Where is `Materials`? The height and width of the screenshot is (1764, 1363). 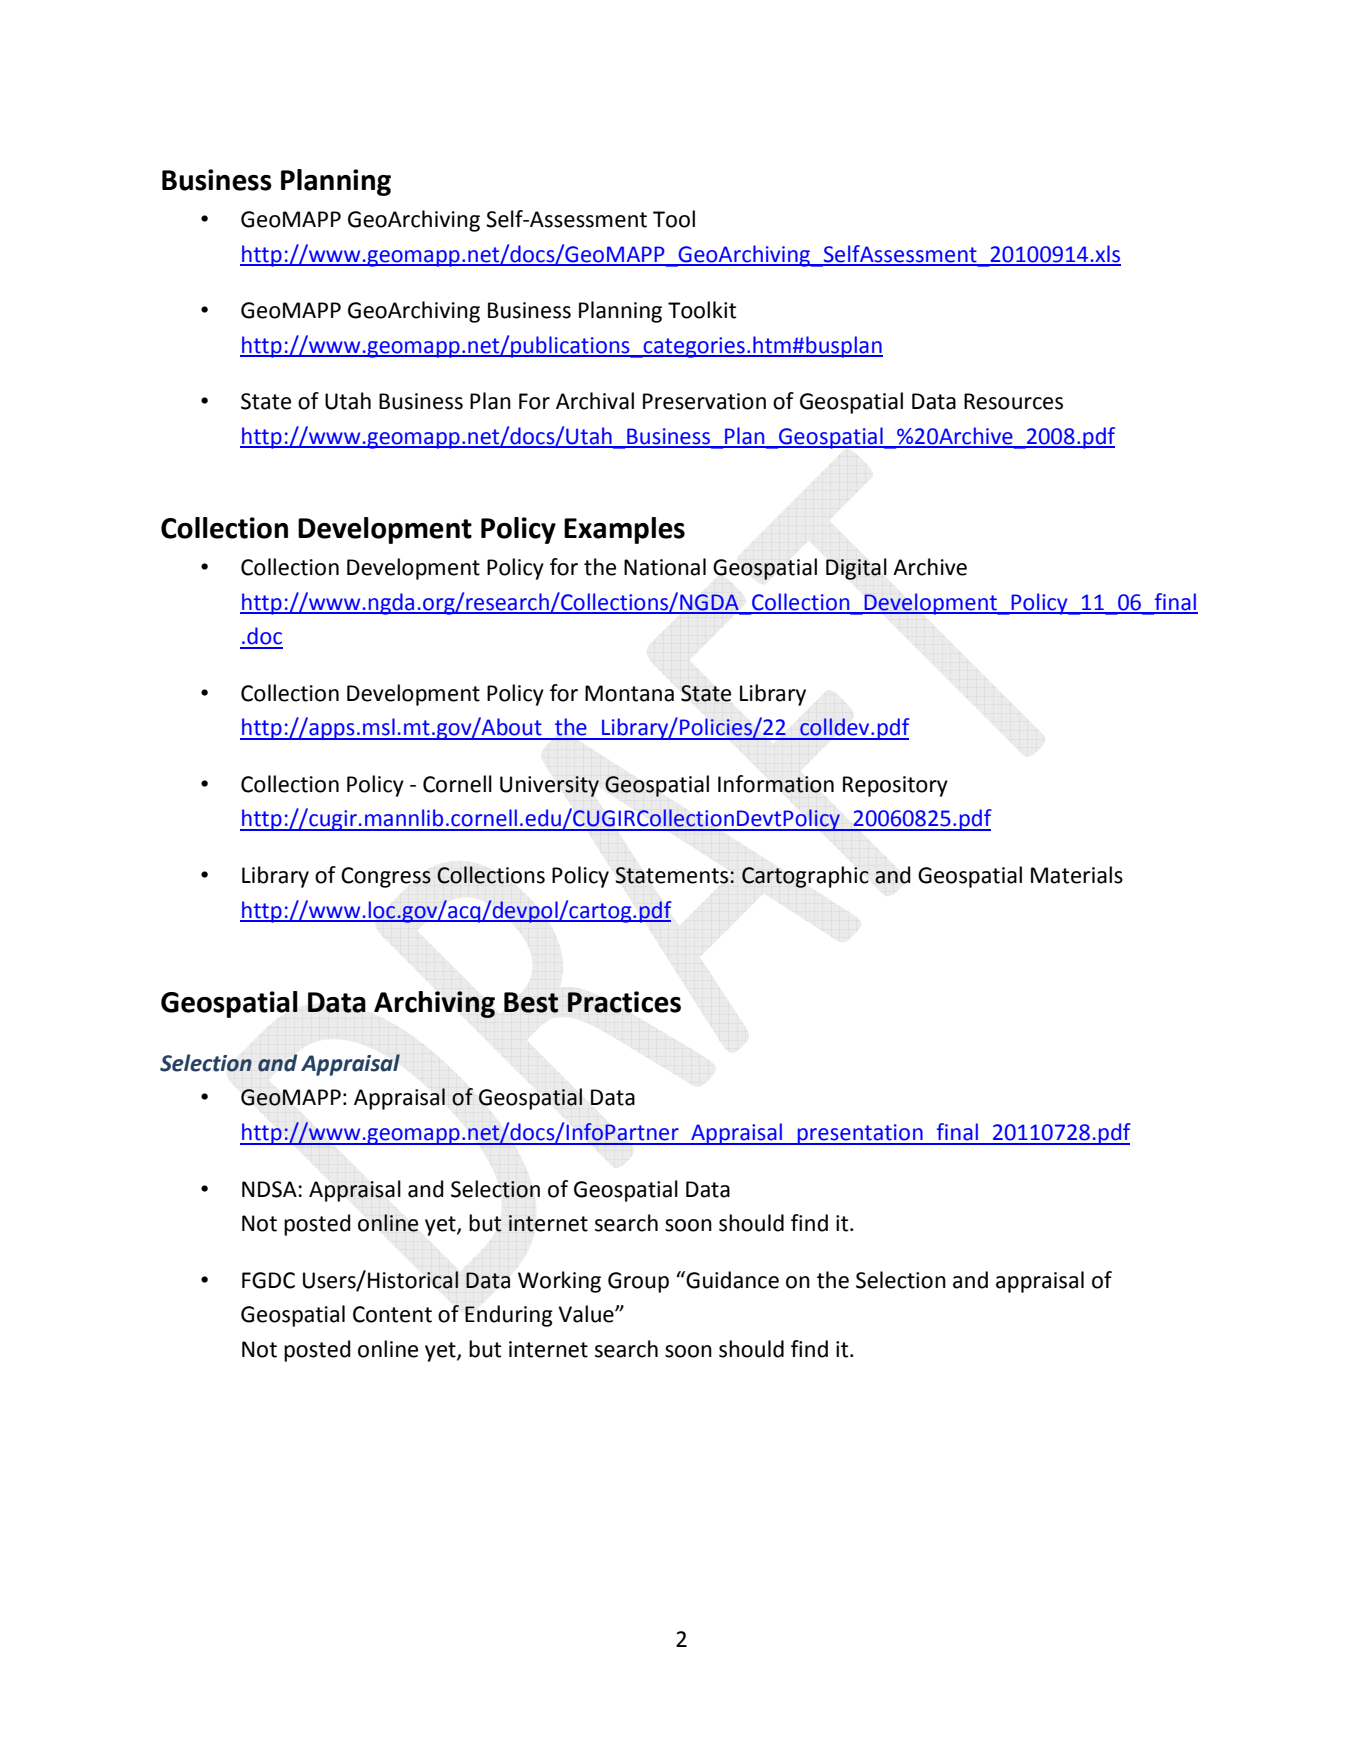
Materials is located at coordinates (1077, 875).
